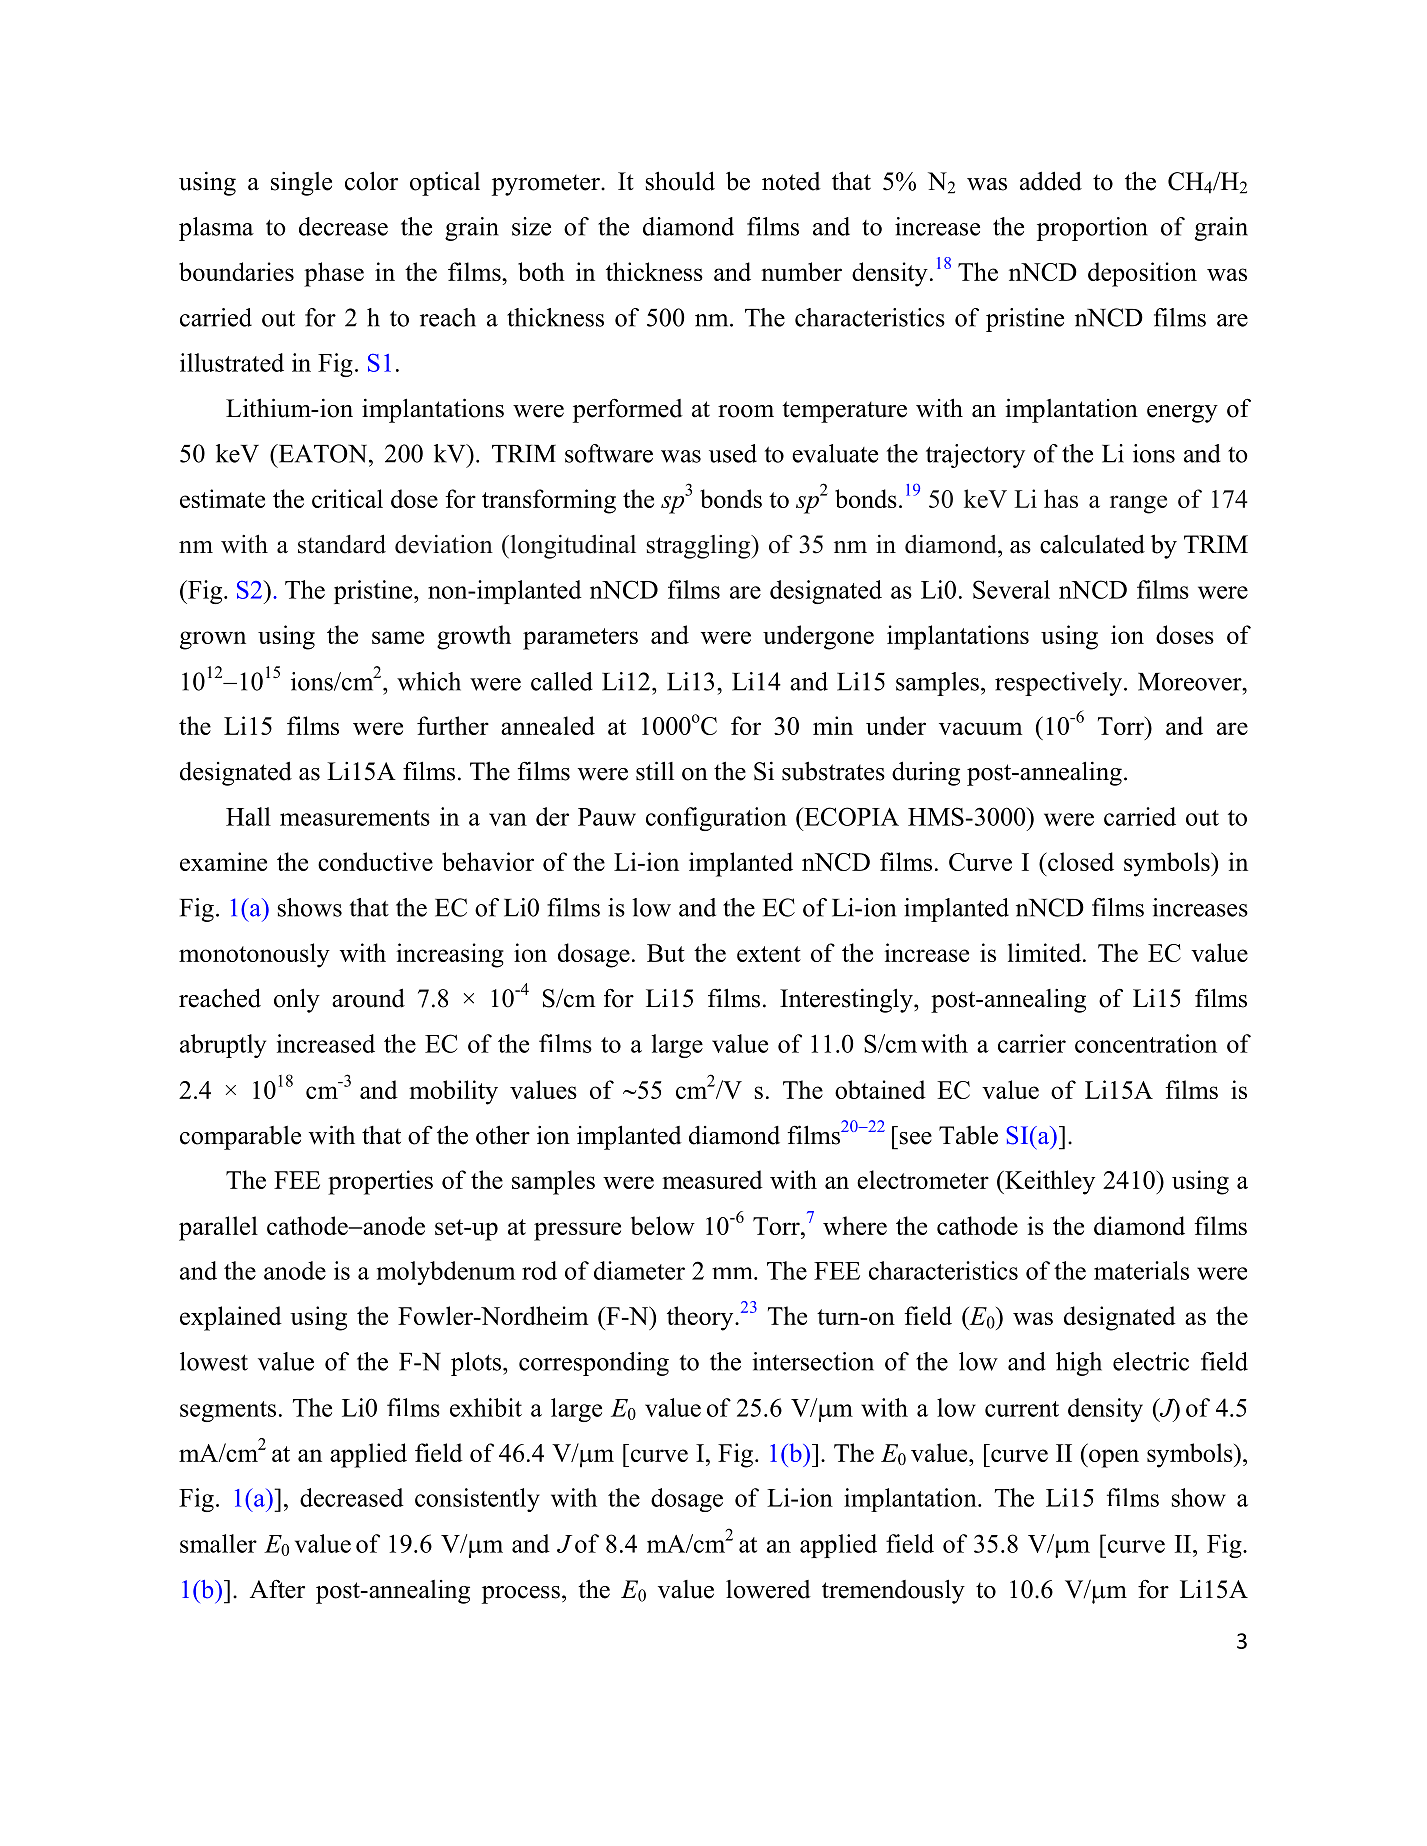  I want to click on proportion, so click(1092, 229).
